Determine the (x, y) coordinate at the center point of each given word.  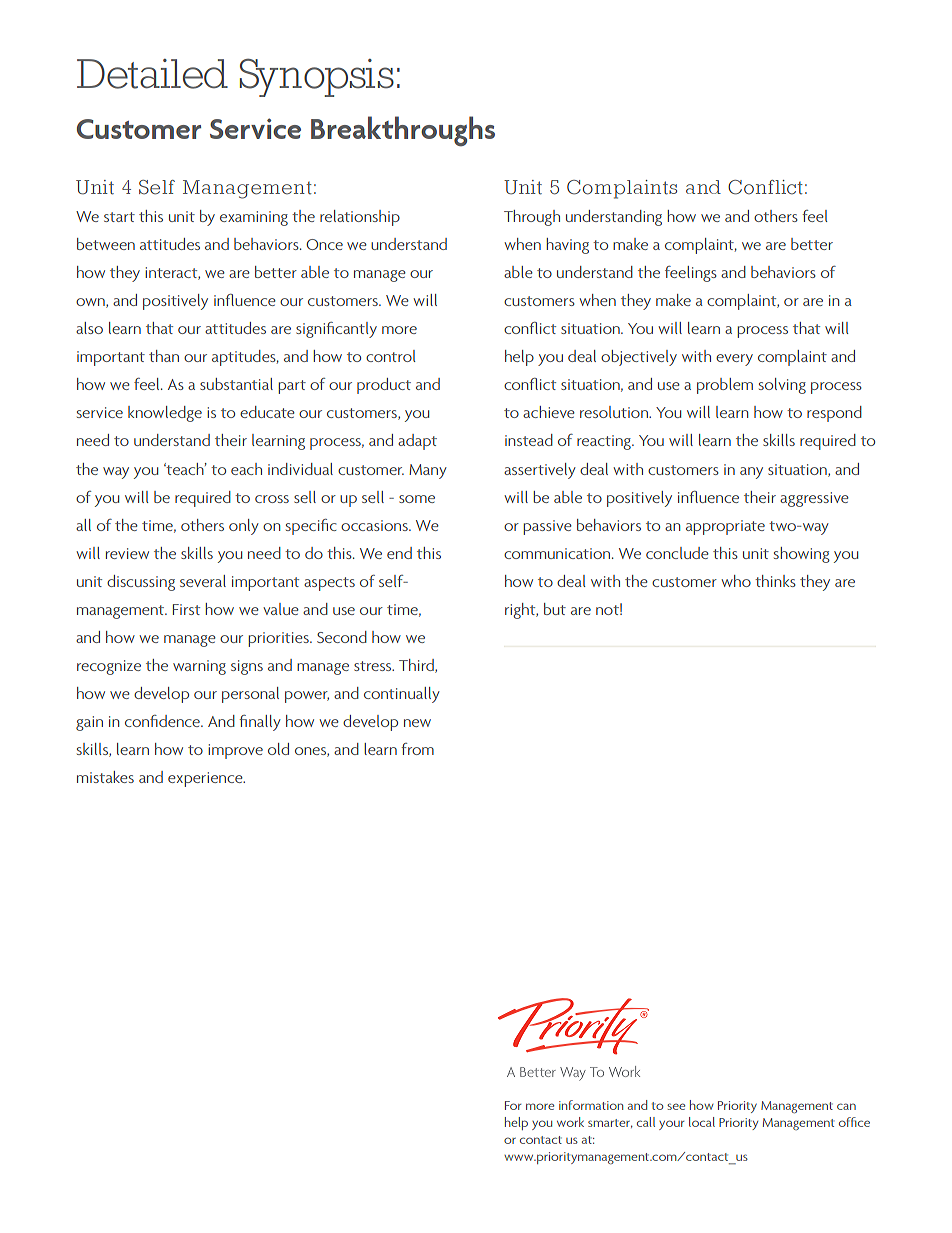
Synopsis (317, 78)
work (570, 1122)
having (568, 246)
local (702, 1122)
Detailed (152, 74)
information (591, 1105)
